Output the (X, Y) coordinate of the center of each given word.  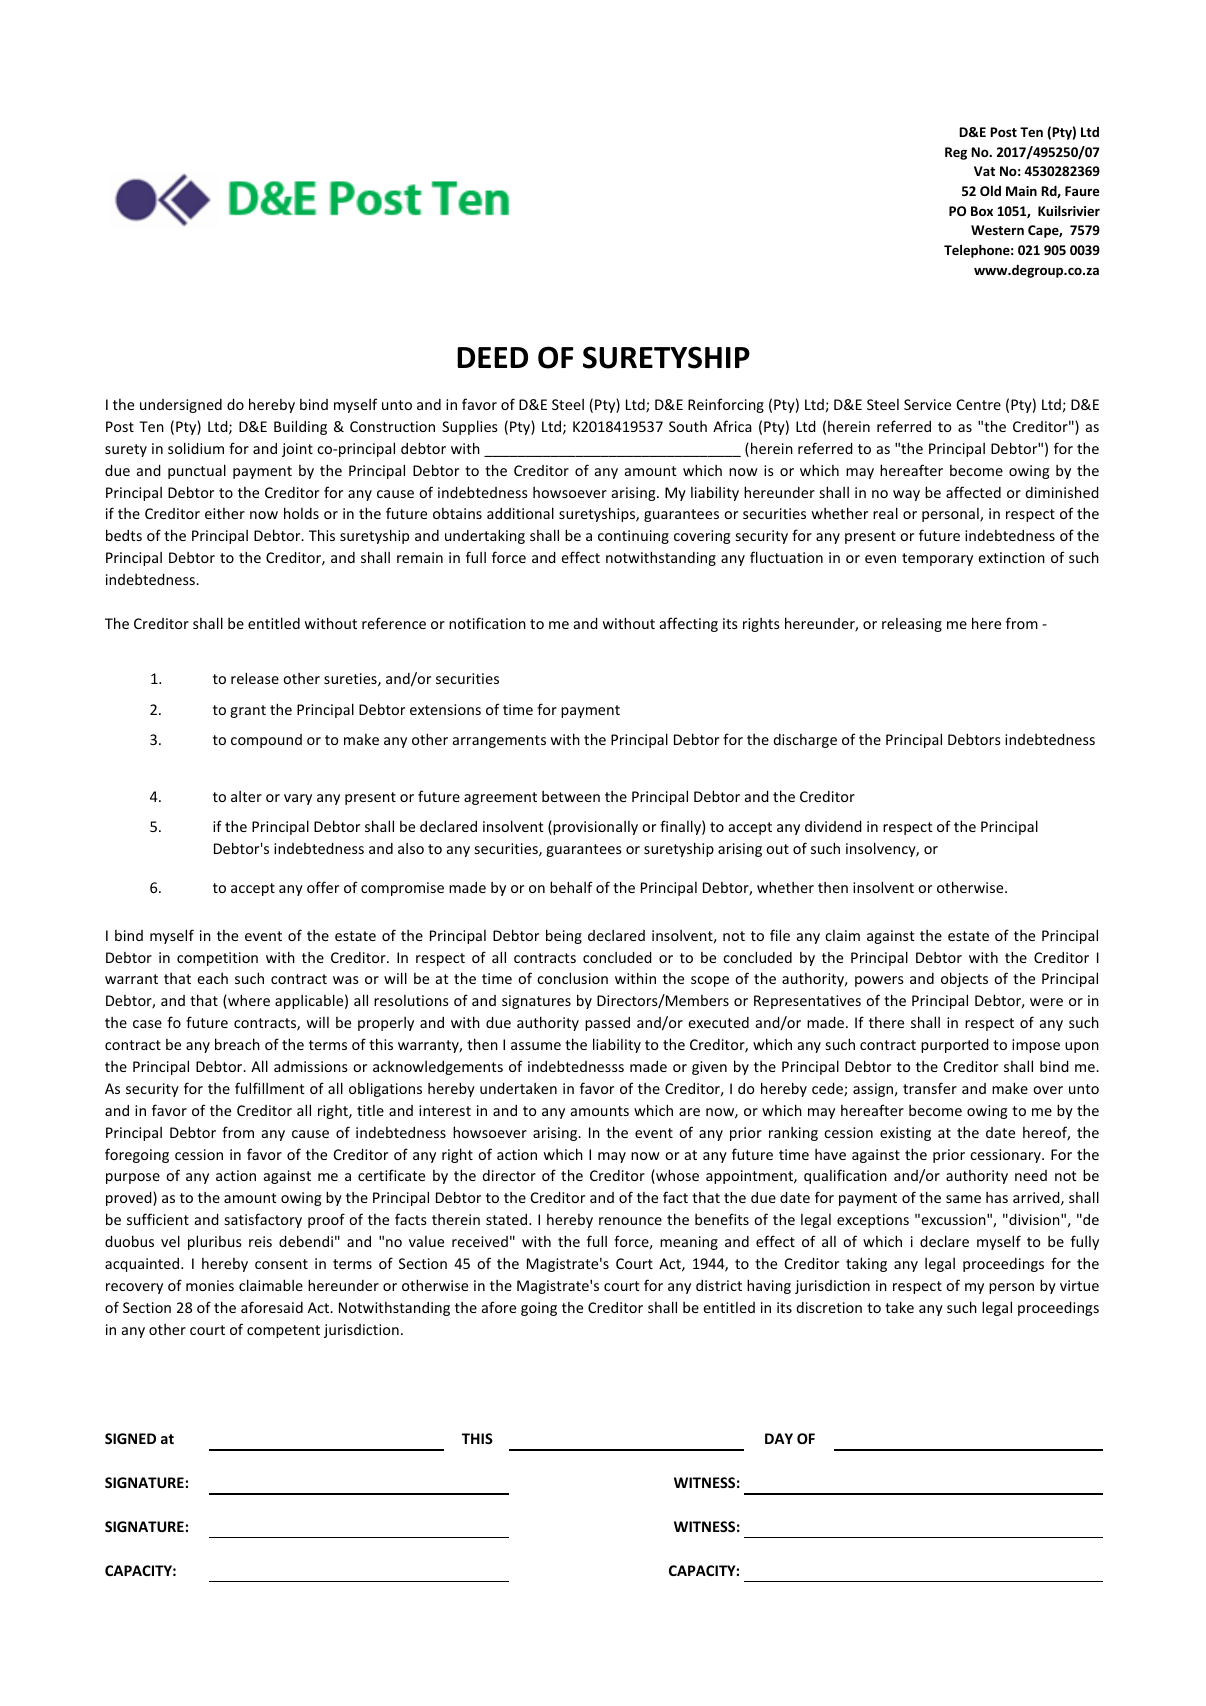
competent (283, 1331)
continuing (633, 537)
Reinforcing (726, 405)
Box (982, 211)
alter (246, 796)
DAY (779, 1438)
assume (536, 1046)
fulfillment (270, 1088)
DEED (492, 357)
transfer (930, 1088)
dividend (833, 826)
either (225, 513)
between (571, 796)
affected (973, 492)
